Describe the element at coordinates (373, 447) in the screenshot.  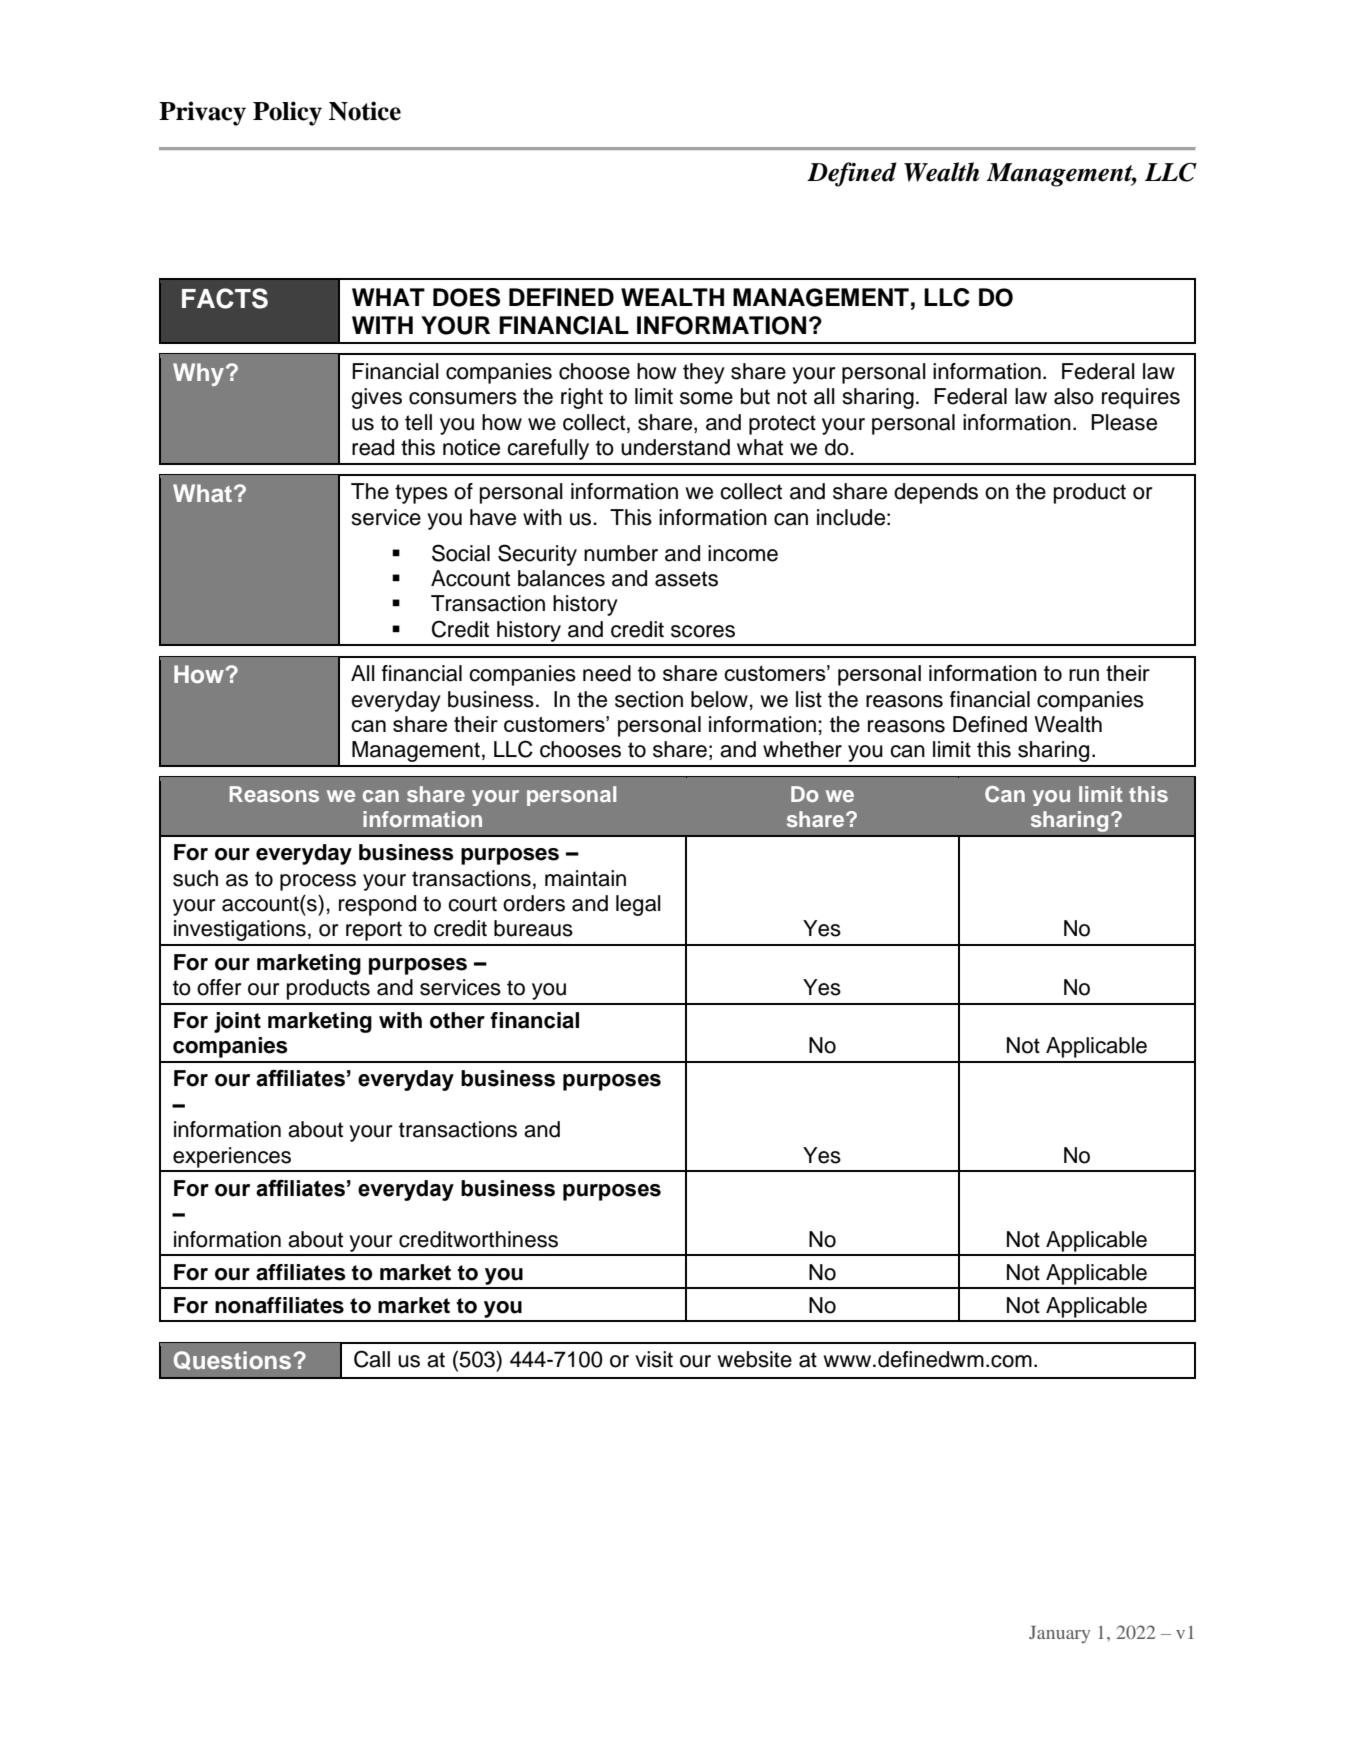
I see `read` at that location.
